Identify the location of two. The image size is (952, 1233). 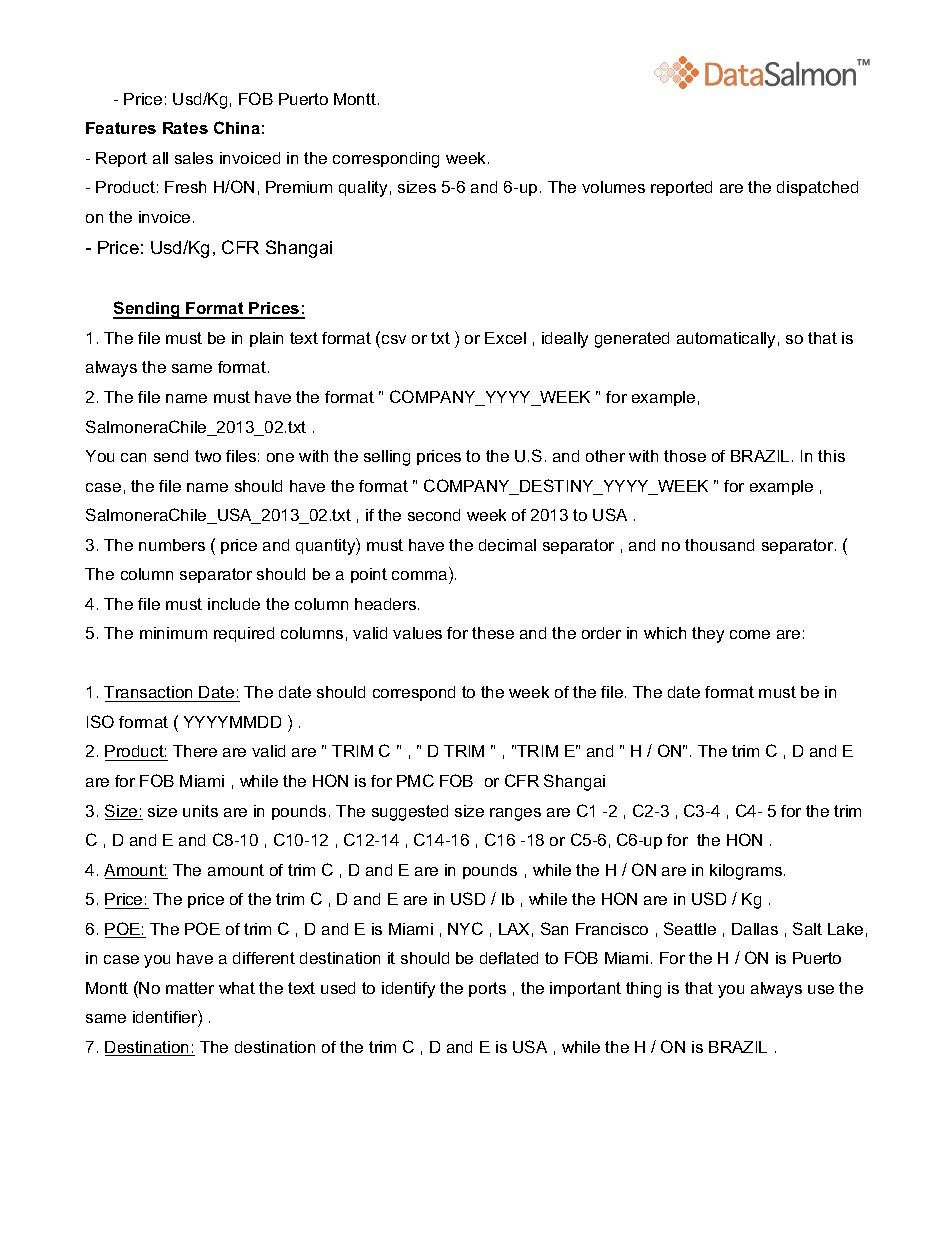
(208, 456).
